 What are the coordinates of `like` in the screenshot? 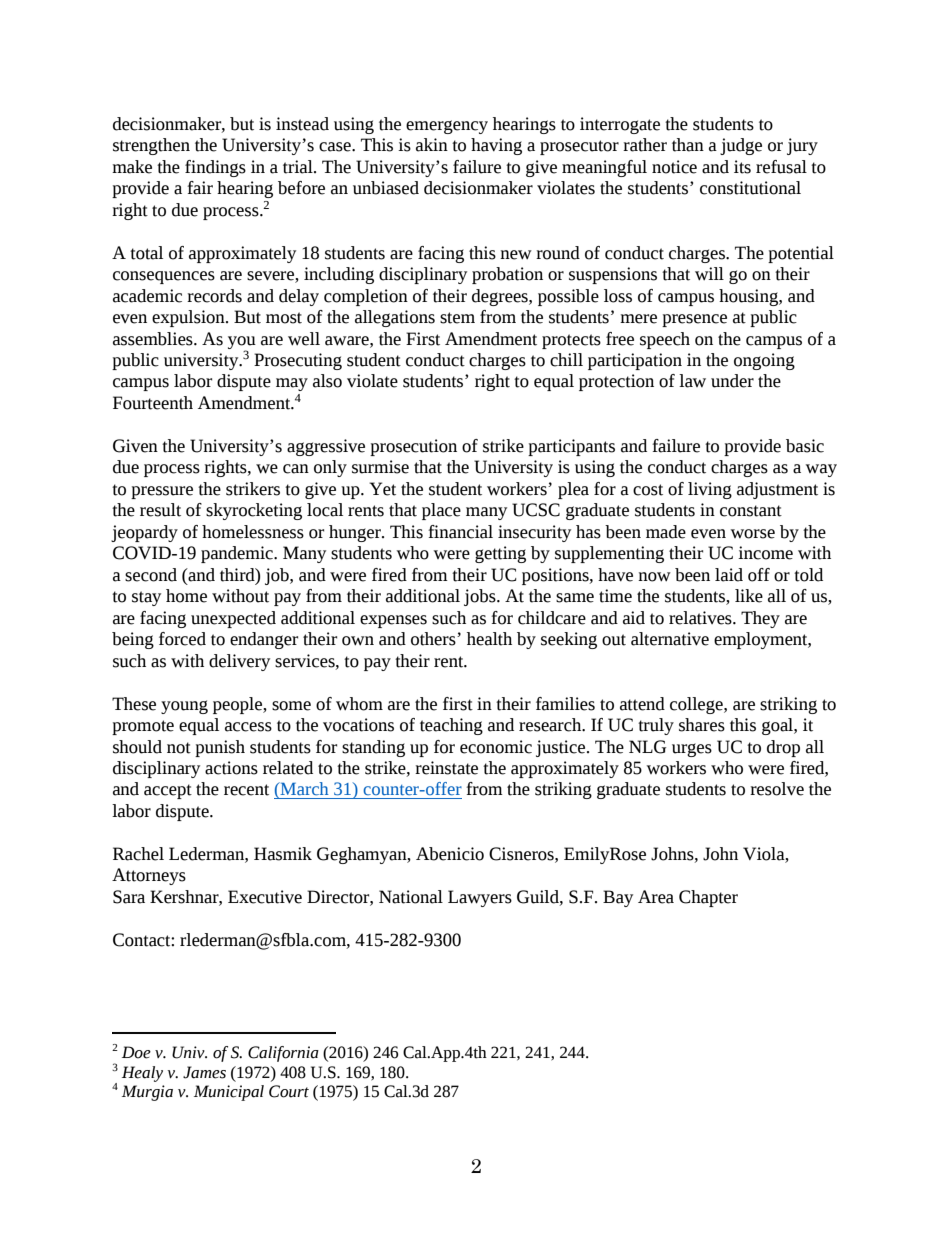 It's located at (749, 596).
